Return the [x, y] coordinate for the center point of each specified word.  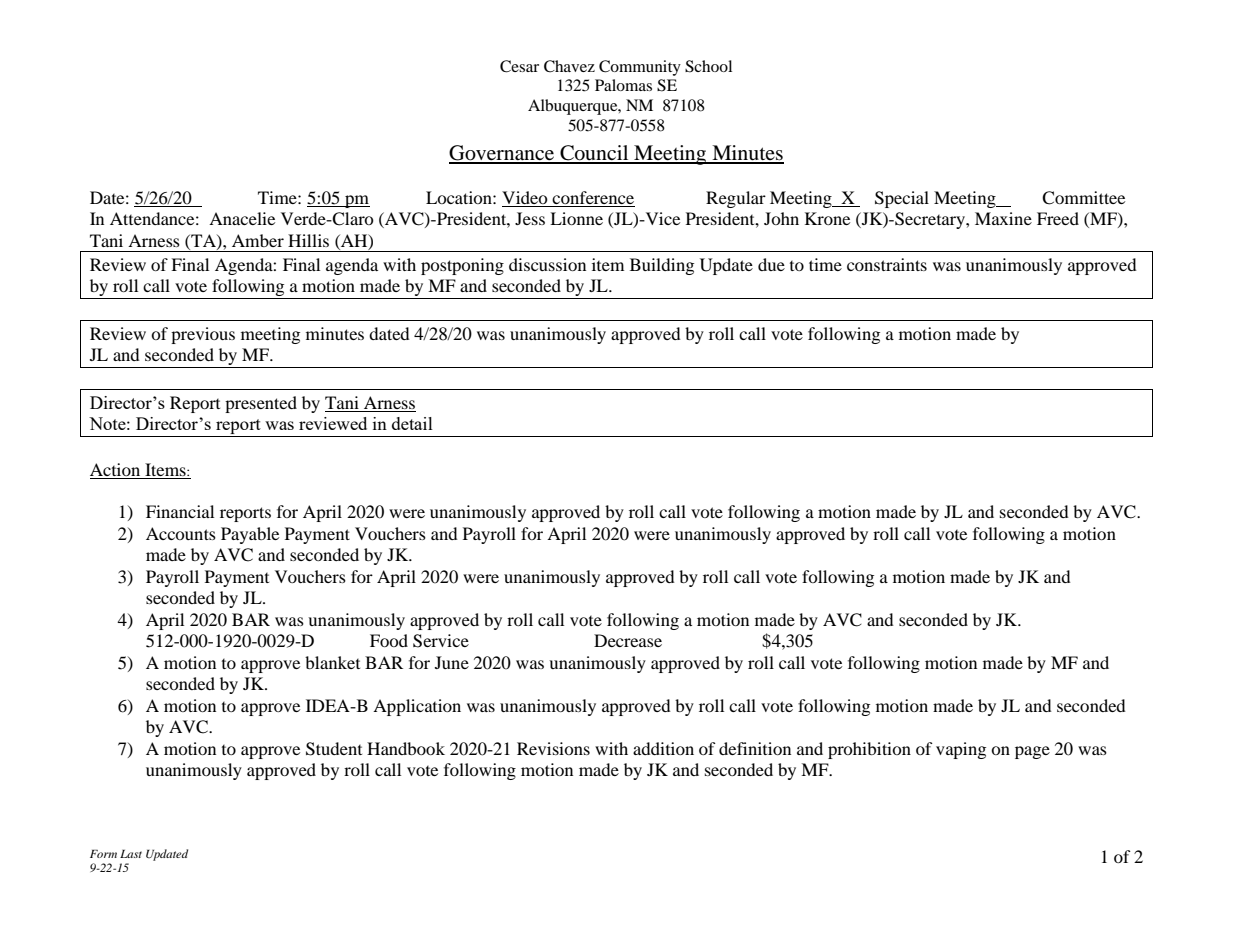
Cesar [519, 66]
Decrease [628, 640]
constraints [887, 264]
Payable [250, 535]
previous [203, 335]
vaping [961, 750]
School [708, 66]
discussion [547, 264]
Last [131, 853]
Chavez [569, 66]
